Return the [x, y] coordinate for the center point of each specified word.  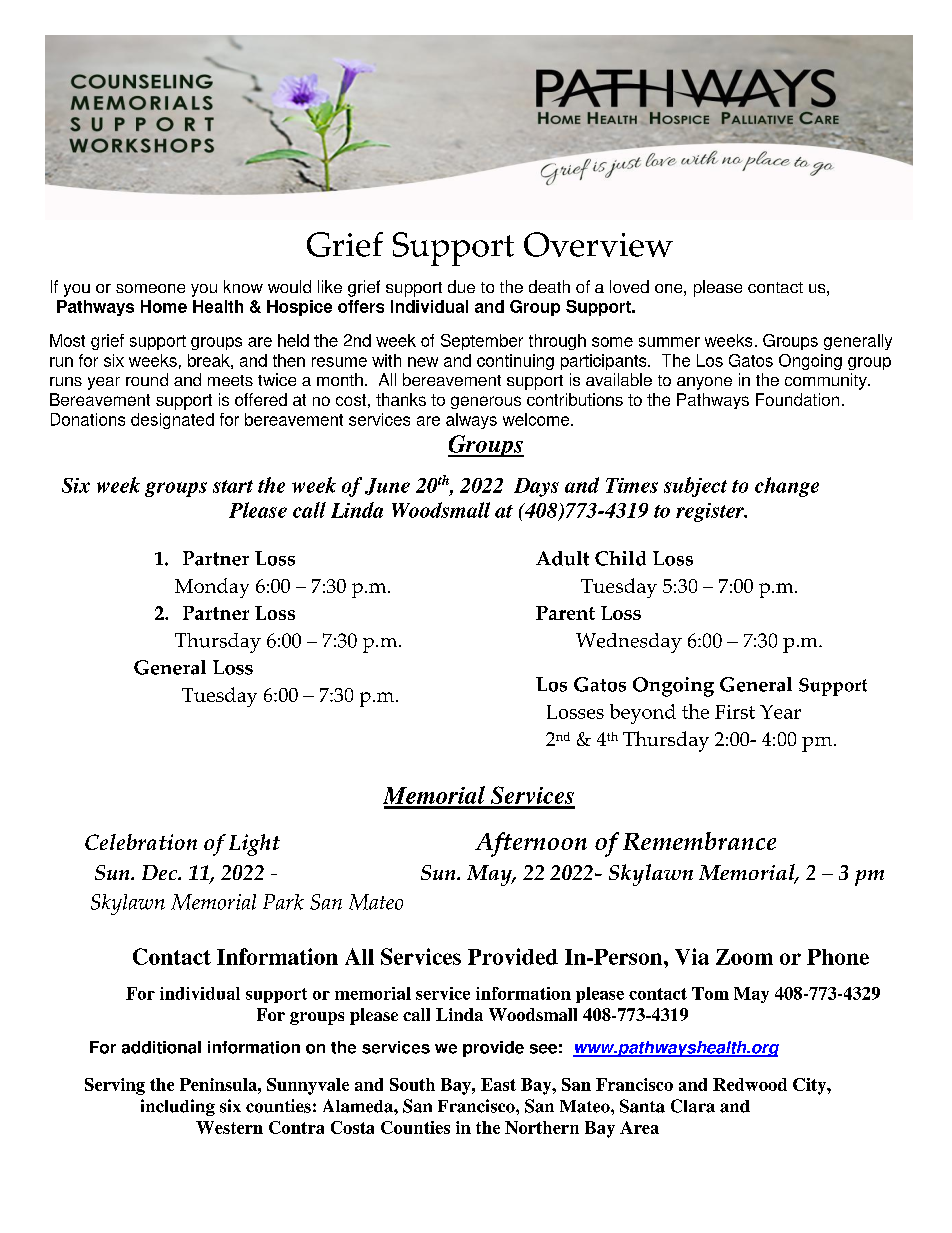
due [461, 286]
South [412, 1084]
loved [629, 286]
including [178, 1107]
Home [164, 306]
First [735, 712]
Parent [565, 613]
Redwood [750, 1084]
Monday [212, 588]
